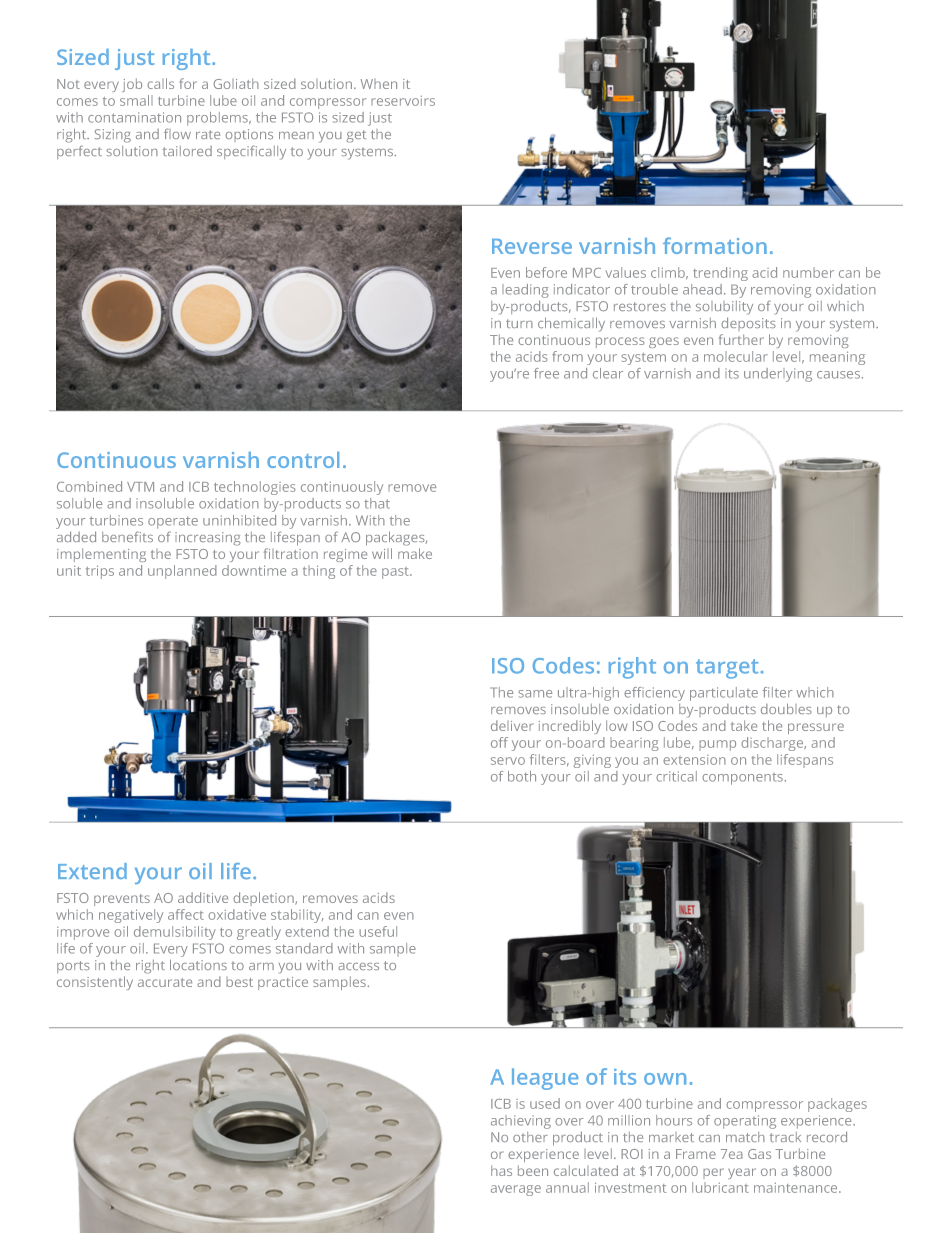 The image size is (952, 1233). What do you see at coordinates (522, 776) in the screenshot?
I see `both` at bounding box center [522, 776].
